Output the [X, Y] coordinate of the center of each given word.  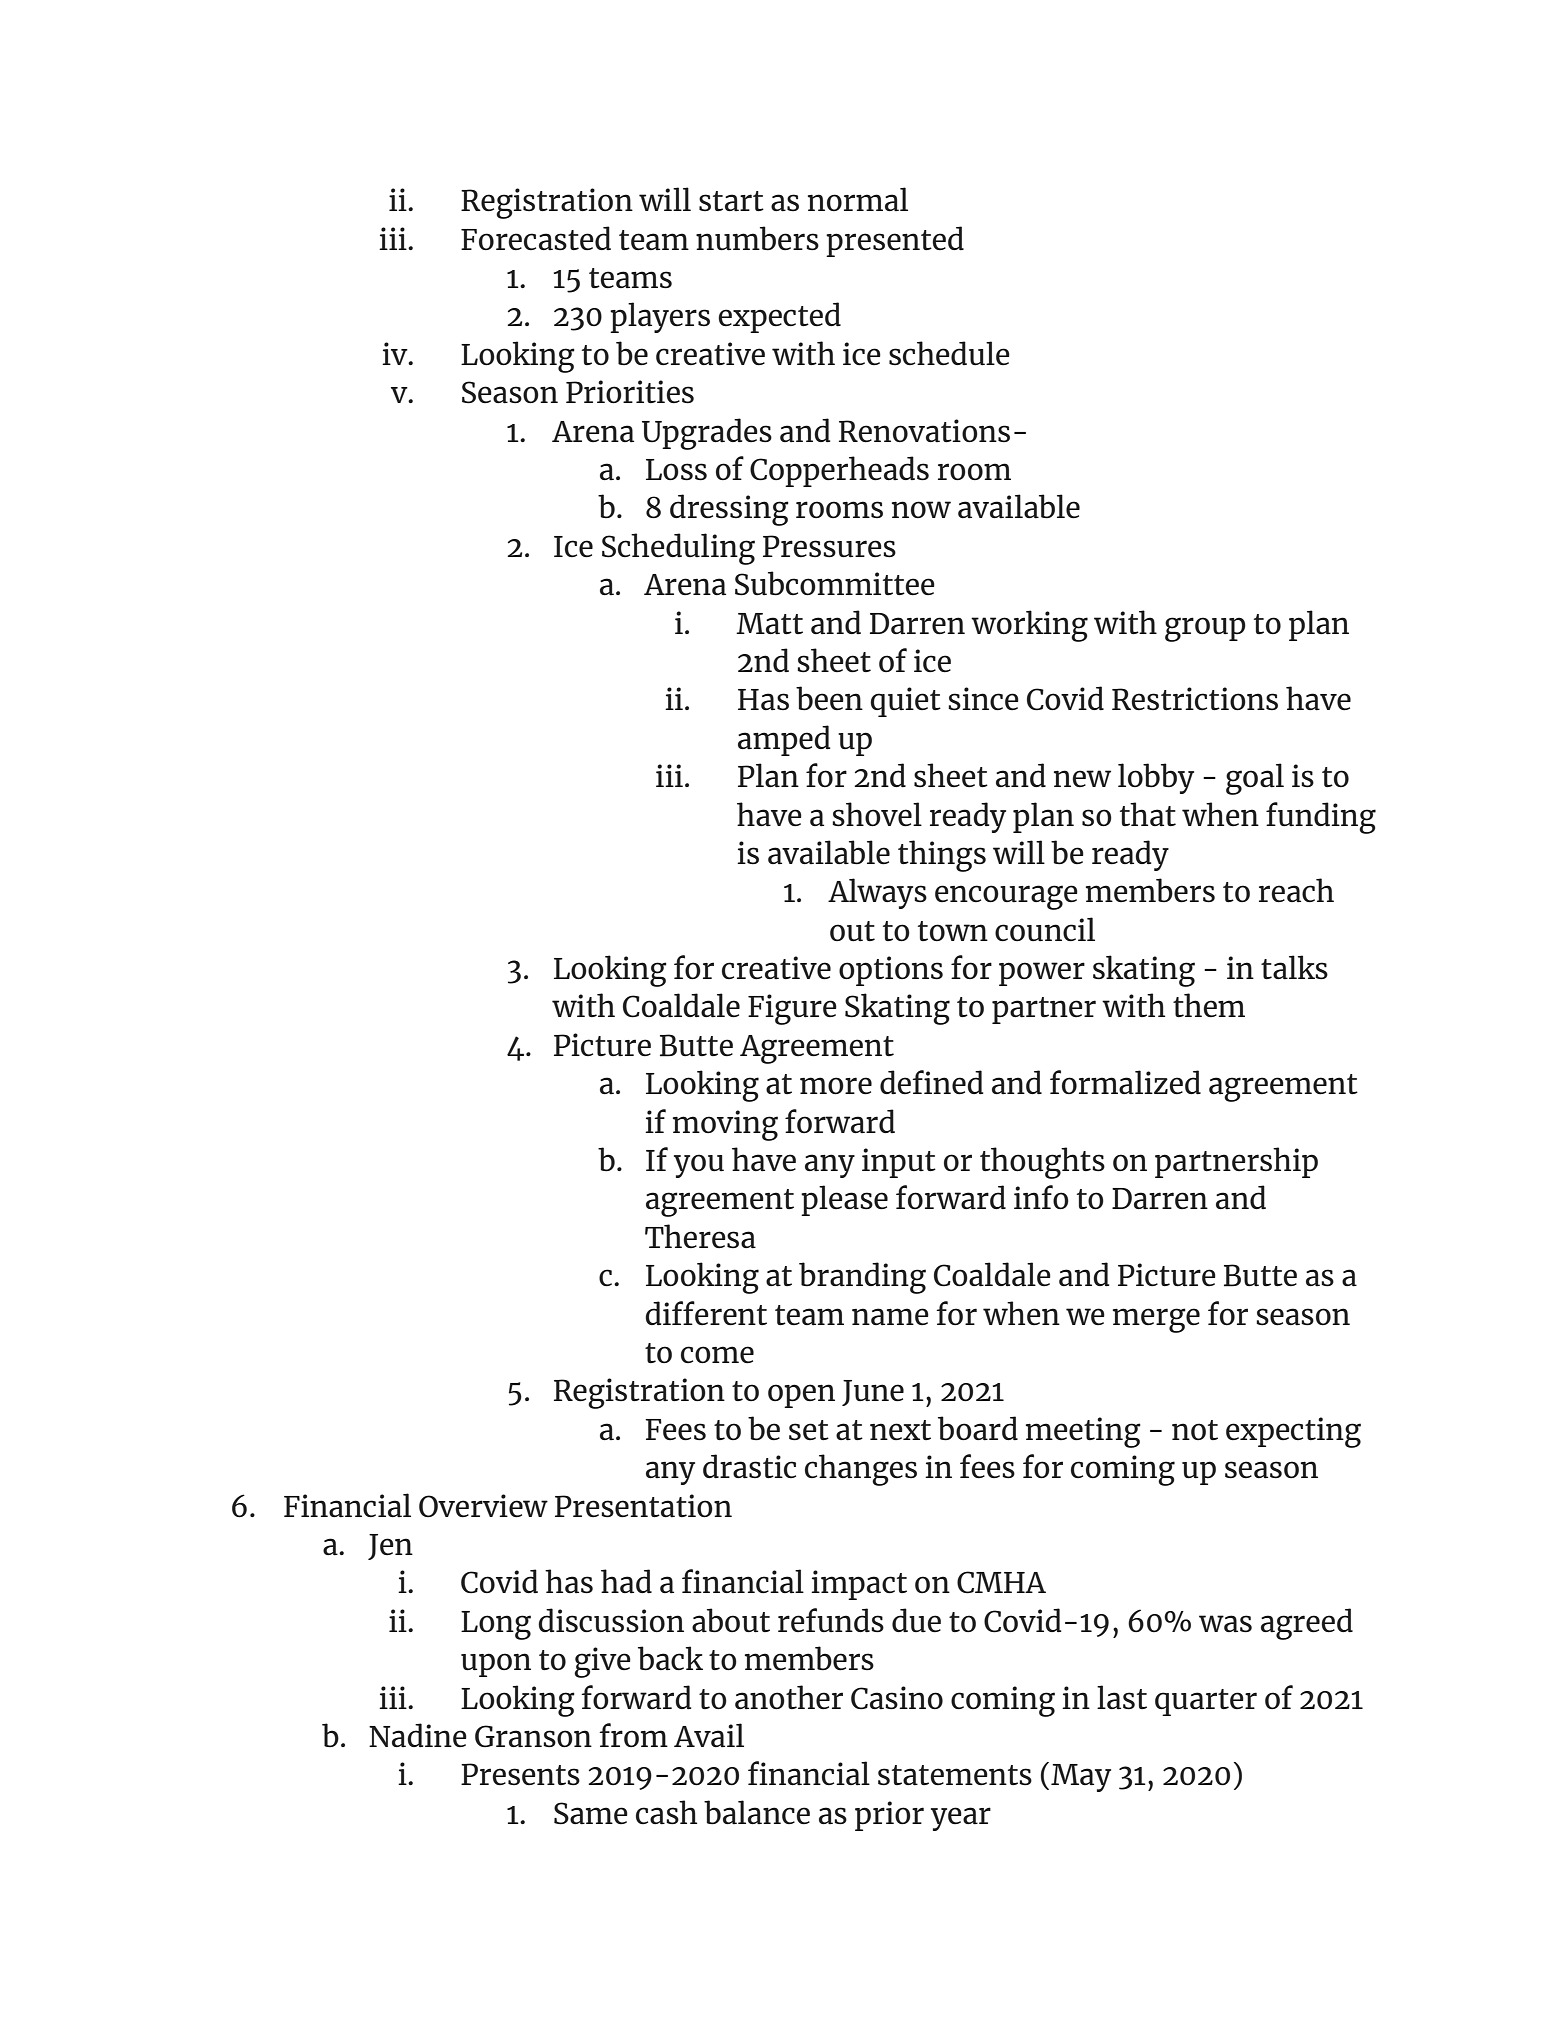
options [891, 971]
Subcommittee [835, 583]
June [873, 1393]
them [1209, 1005]
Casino [897, 1698]
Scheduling [678, 549]
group [1205, 629]
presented [895, 241]
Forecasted [536, 238]
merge [1156, 1320]
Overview [483, 1506]
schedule [949, 353]
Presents [520, 1774]
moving [725, 1125]
